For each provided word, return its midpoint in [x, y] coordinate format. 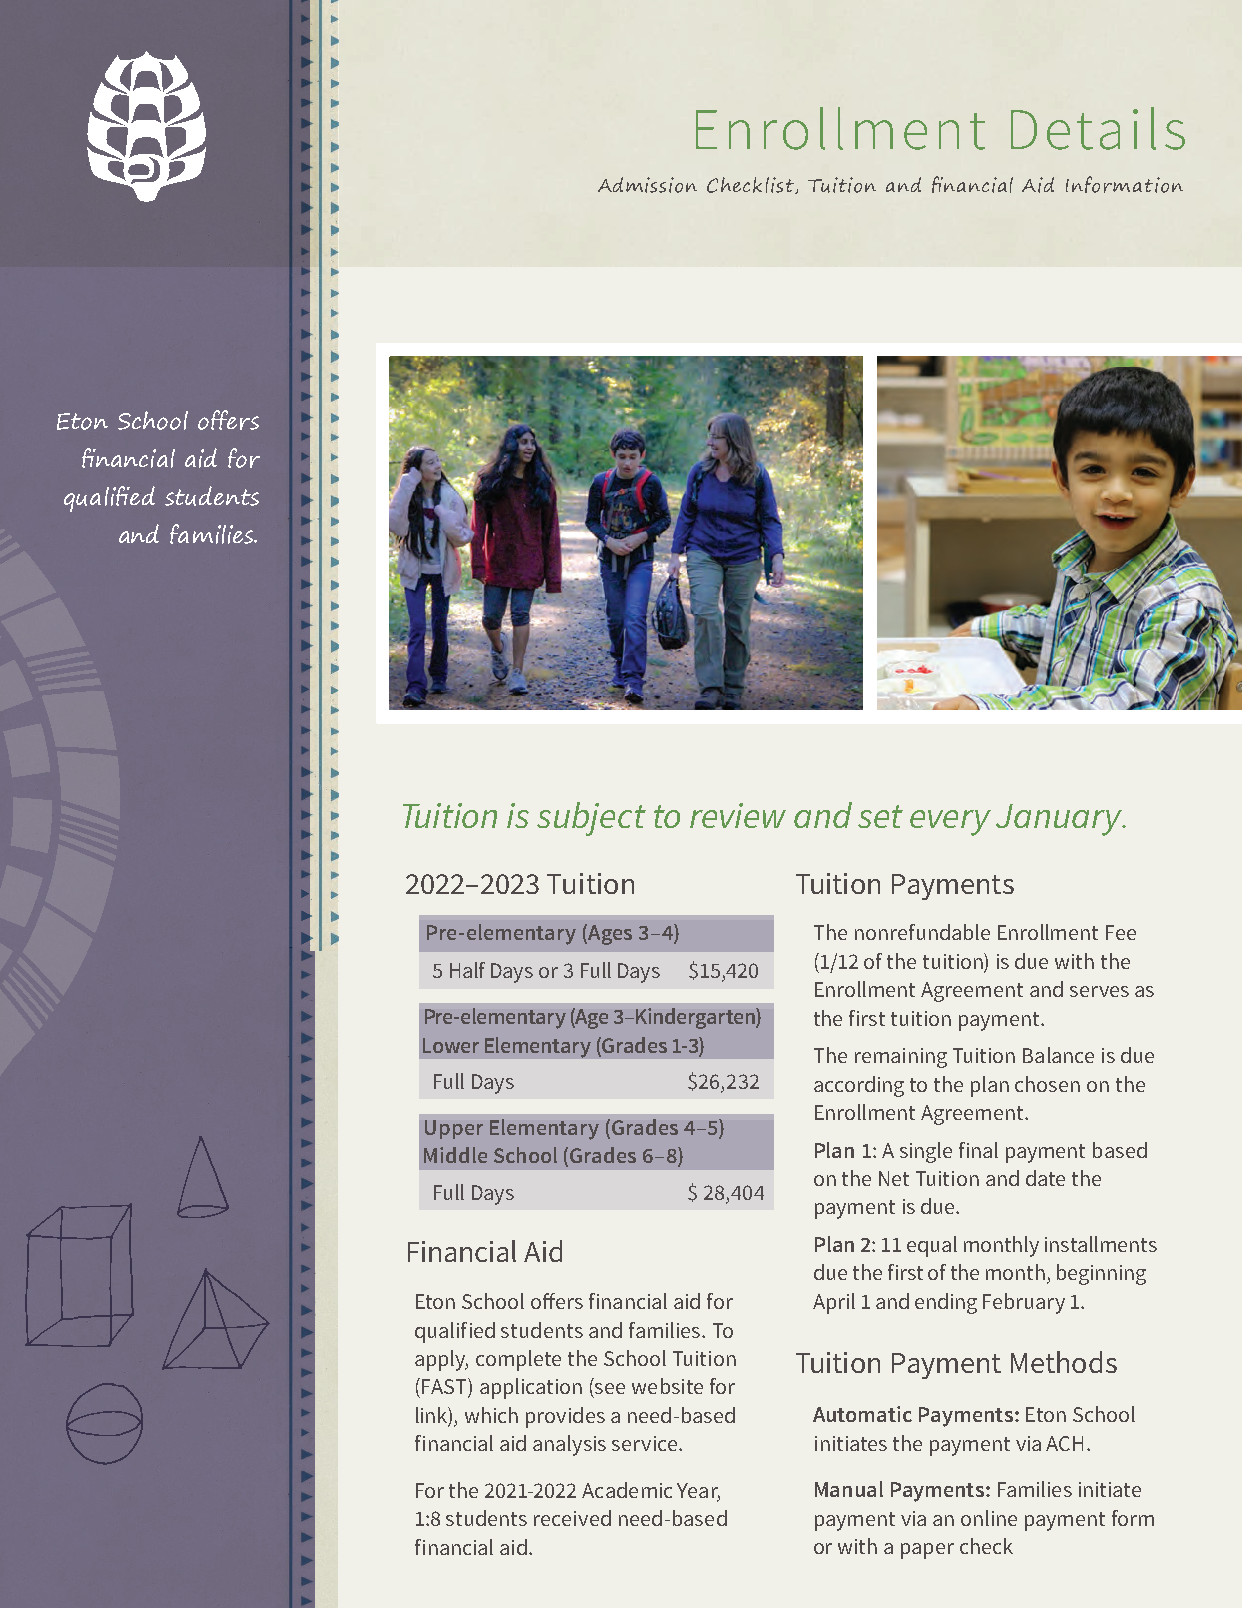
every [950, 823]
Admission [647, 185]
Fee [1121, 932]
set [880, 816]
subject [591, 819]
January [1060, 820]
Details [1098, 128]
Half [467, 970]
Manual [849, 1489]
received [572, 1518]
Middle [455, 1155]
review [738, 815]
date [1045, 1178]
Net [894, 1178]
